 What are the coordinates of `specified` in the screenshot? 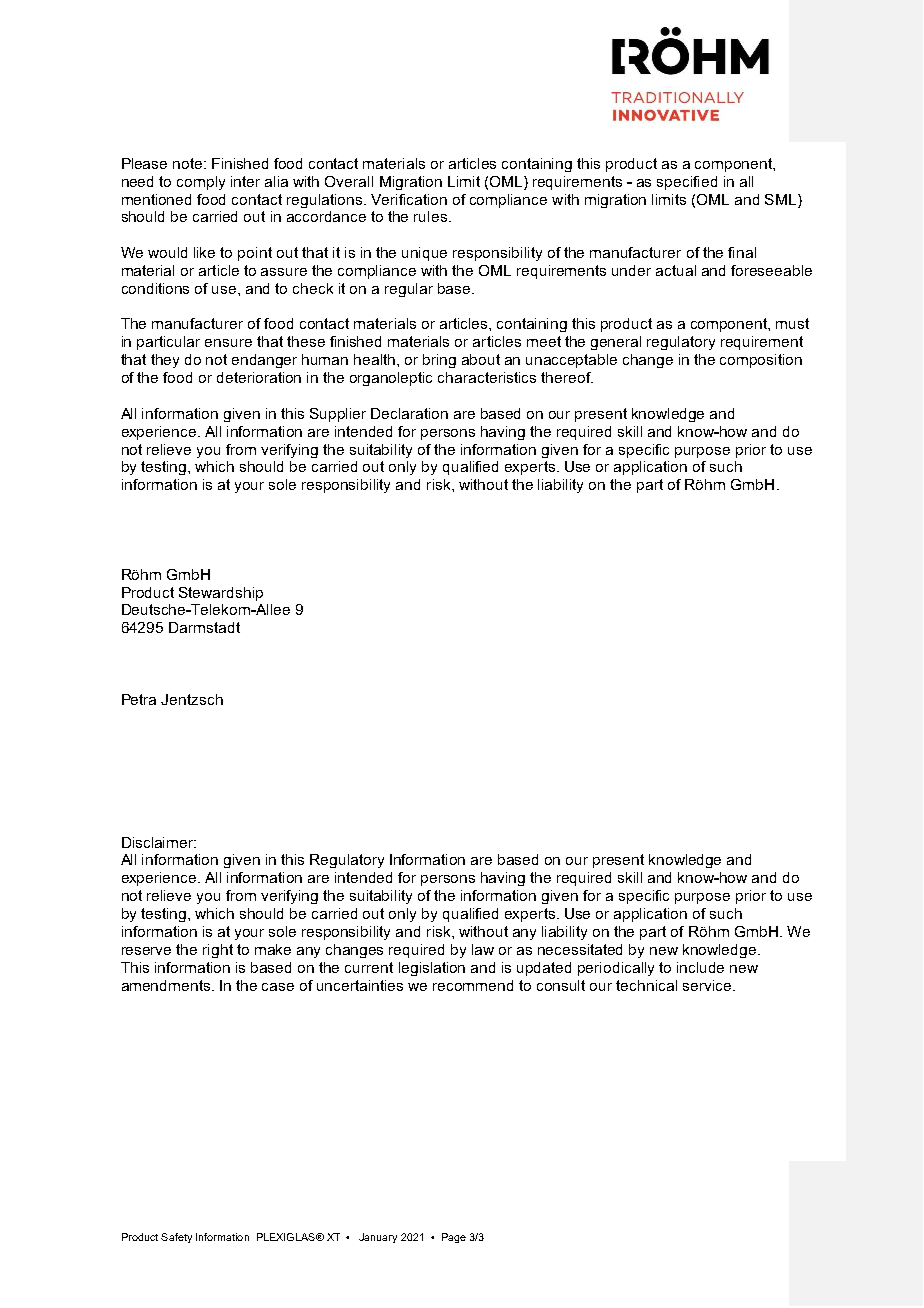 It's located at (687, 183).
